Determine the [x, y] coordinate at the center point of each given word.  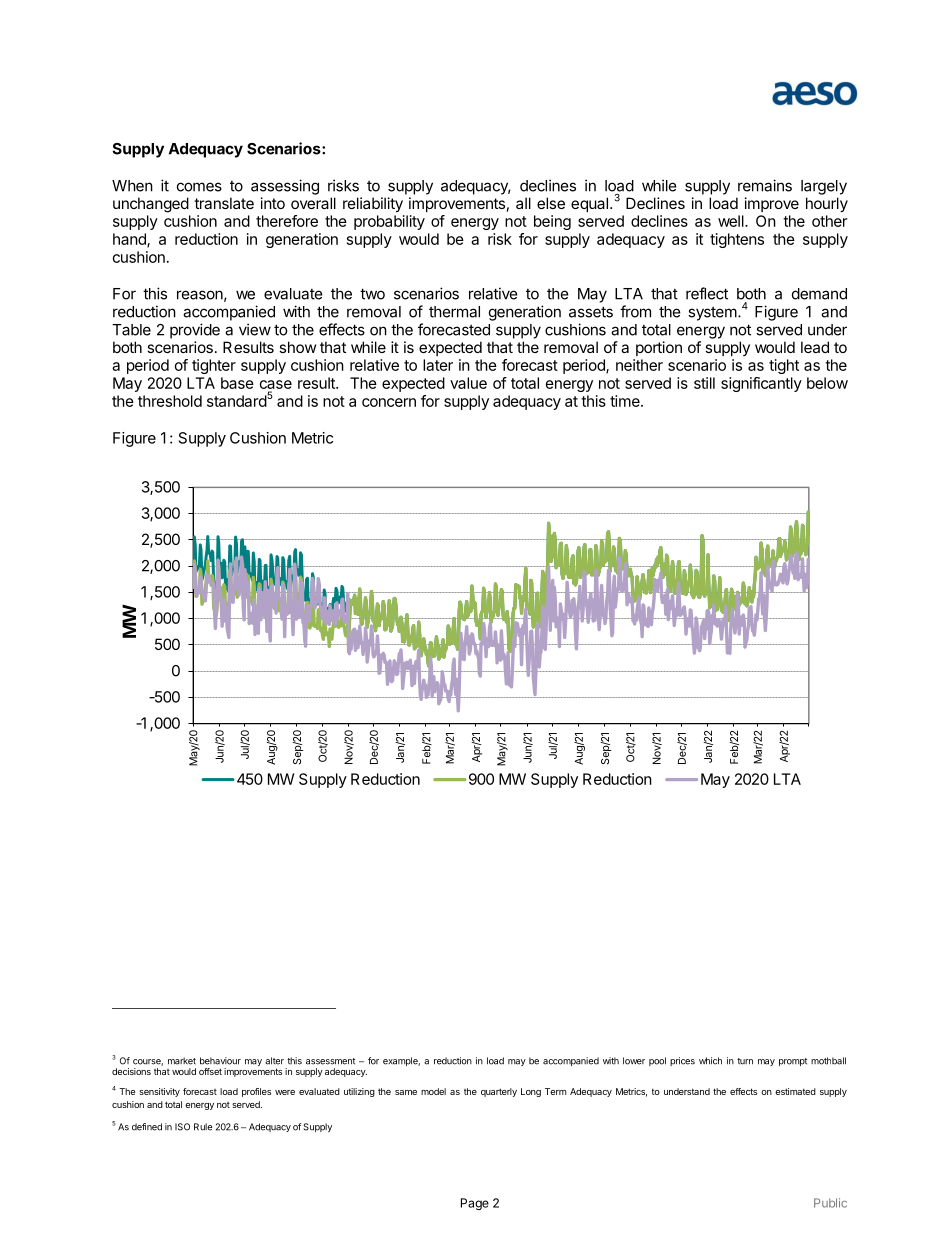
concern [389, 402]
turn [745, 1061]
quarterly [499, 1092]
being [552, 222]
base [237, 383]
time [626, 401]
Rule [203, 1127]
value [468, 383]
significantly [761, 384]
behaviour [220, 1061]
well [732, 221]
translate [224, 203]
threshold [170, 401]
